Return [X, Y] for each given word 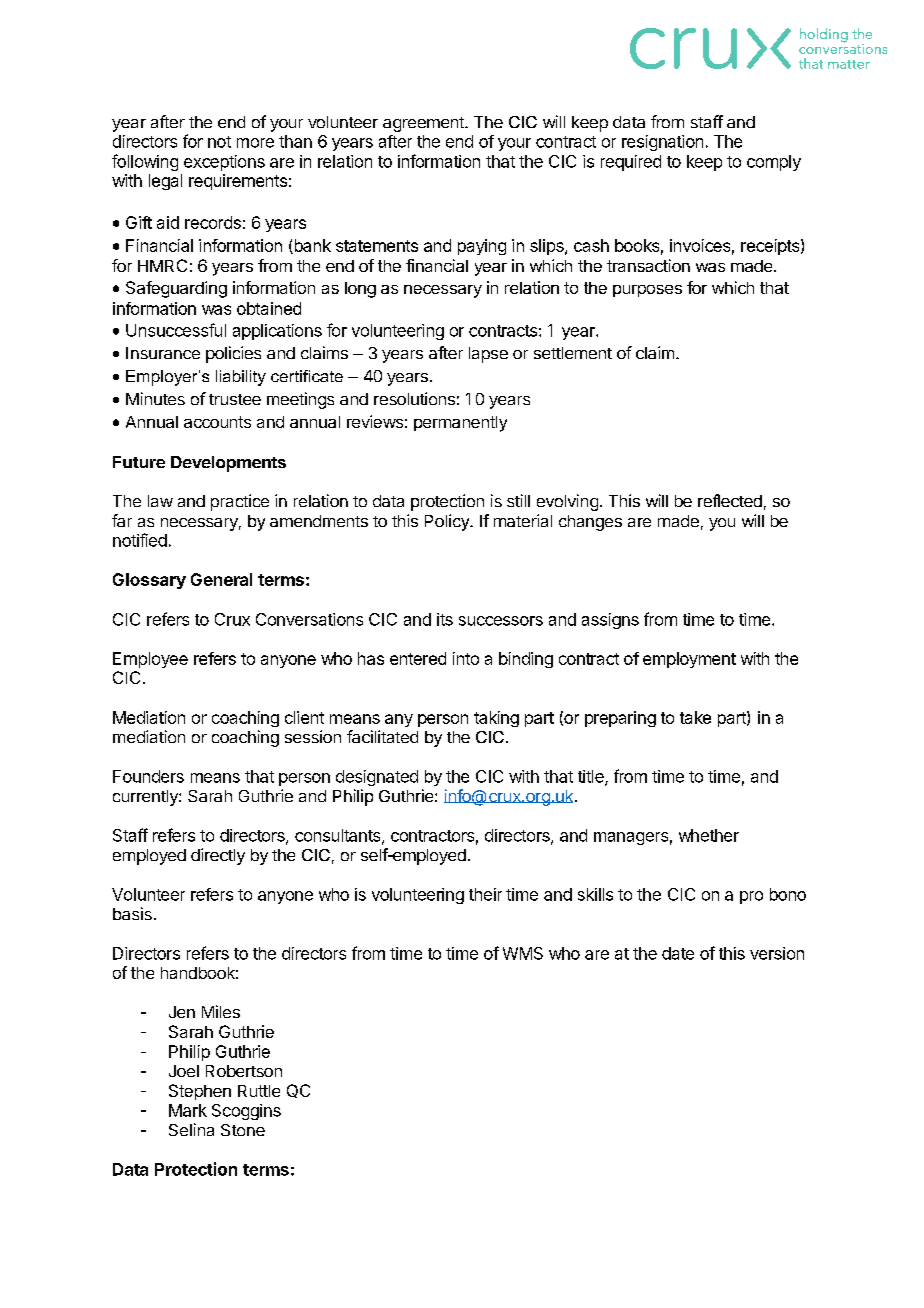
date [678, 953]
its [445, 619]
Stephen [200, 1092]
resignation [662, 143]
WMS [523, 953]
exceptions [224, 163]
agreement [424, 124]
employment [689, 660]
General [221, 579]
